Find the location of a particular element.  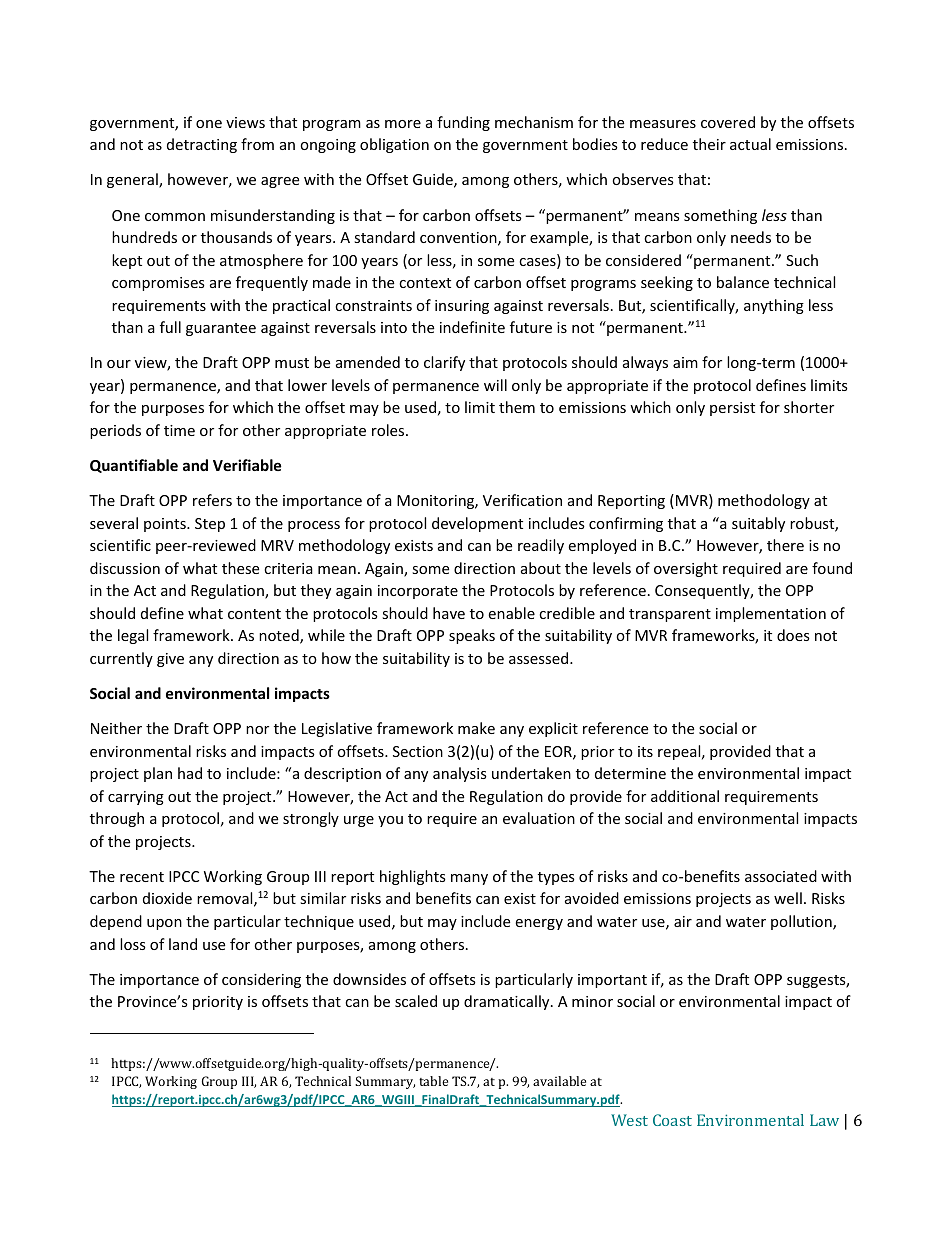

funding is located at coordinates (463, 123).
